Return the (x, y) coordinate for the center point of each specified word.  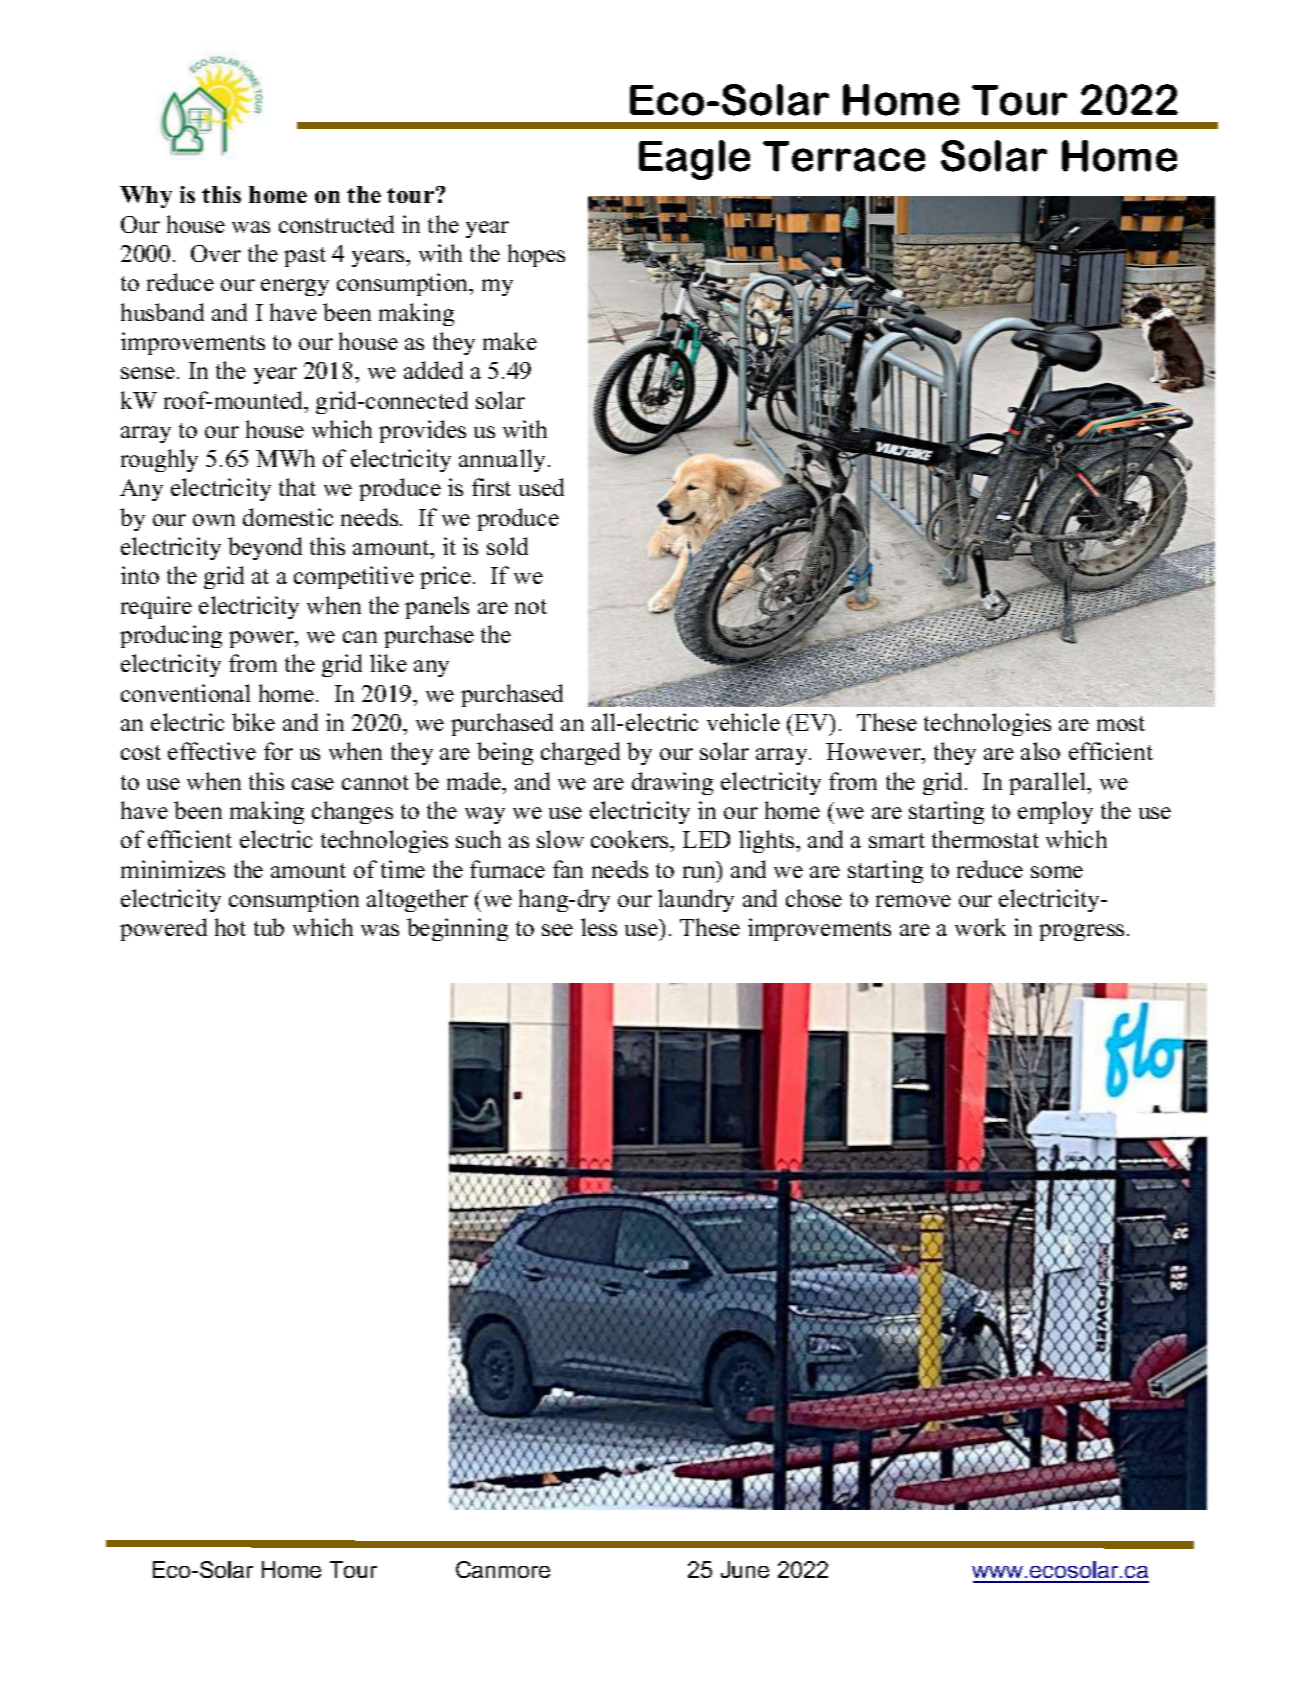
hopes (536, 255)
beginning (457, 929)
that (297, 487)
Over (216, 253)
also (1040, 751)
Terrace (844, 156)
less (599, 927)
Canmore (503, 1569)
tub (269, 927)
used (541, 487)
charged (580, 753)
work (980, 927)
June (745, 1569)
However (874, 753)
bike (253, 722)
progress (1081, 932)
